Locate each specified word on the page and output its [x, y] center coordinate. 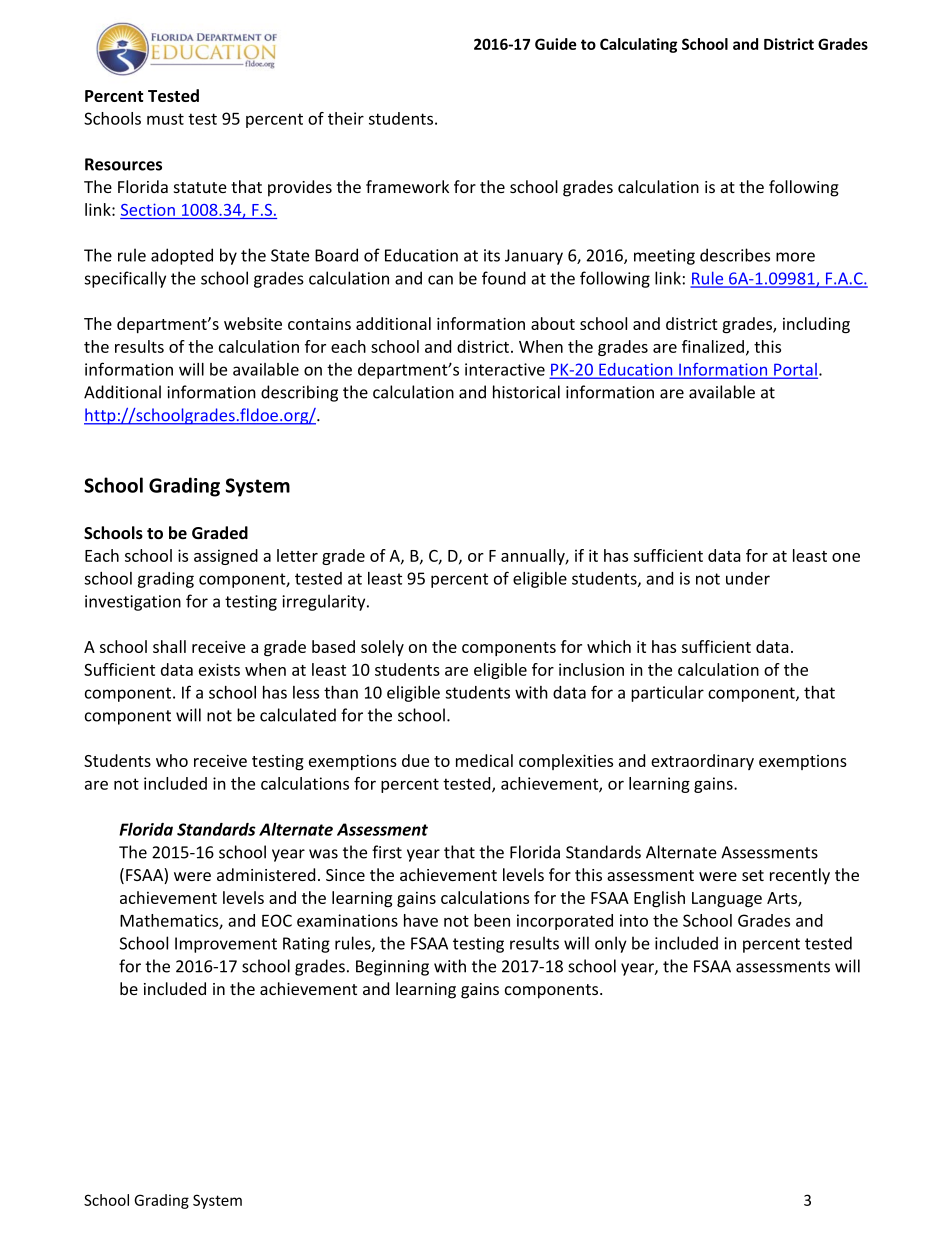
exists [219, 669]
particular [667, 694]
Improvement [226, 945]
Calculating [638, 45]
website [253, 323]
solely [382, 648]
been [492, 920]
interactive [505, 369]
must [165, 119]
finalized [713, 346]
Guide [556, 44]
